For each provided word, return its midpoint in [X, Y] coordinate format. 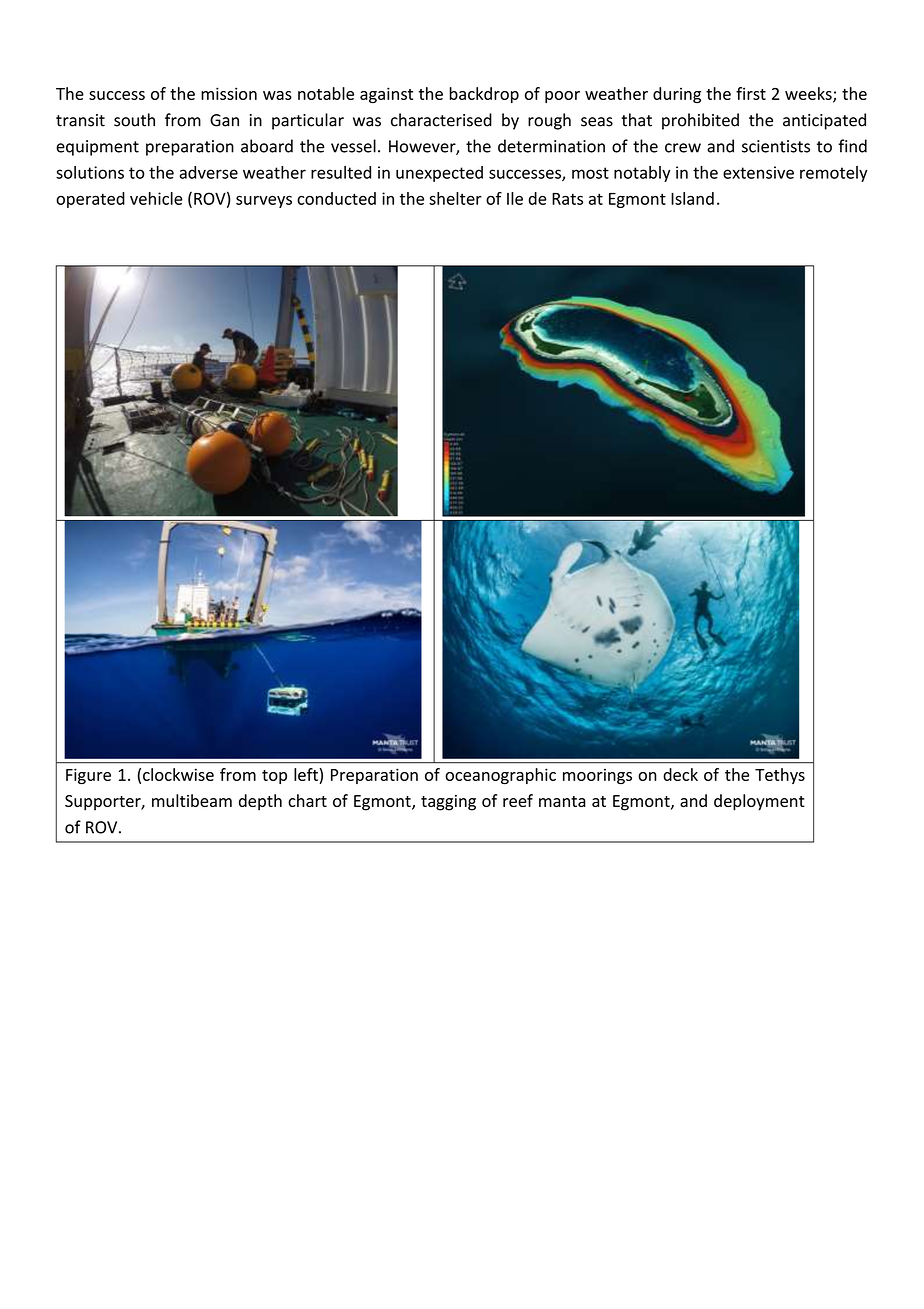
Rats [567, 199]
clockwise [178, 774]
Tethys [780, 776]
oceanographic [500, 776]
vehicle [156, 198]
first [751, 93]
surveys [264, 202]
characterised [441, 120]
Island [692, 198]
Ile [515, 198]
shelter [455, 198]
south [134, 120]
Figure [88, 776]
